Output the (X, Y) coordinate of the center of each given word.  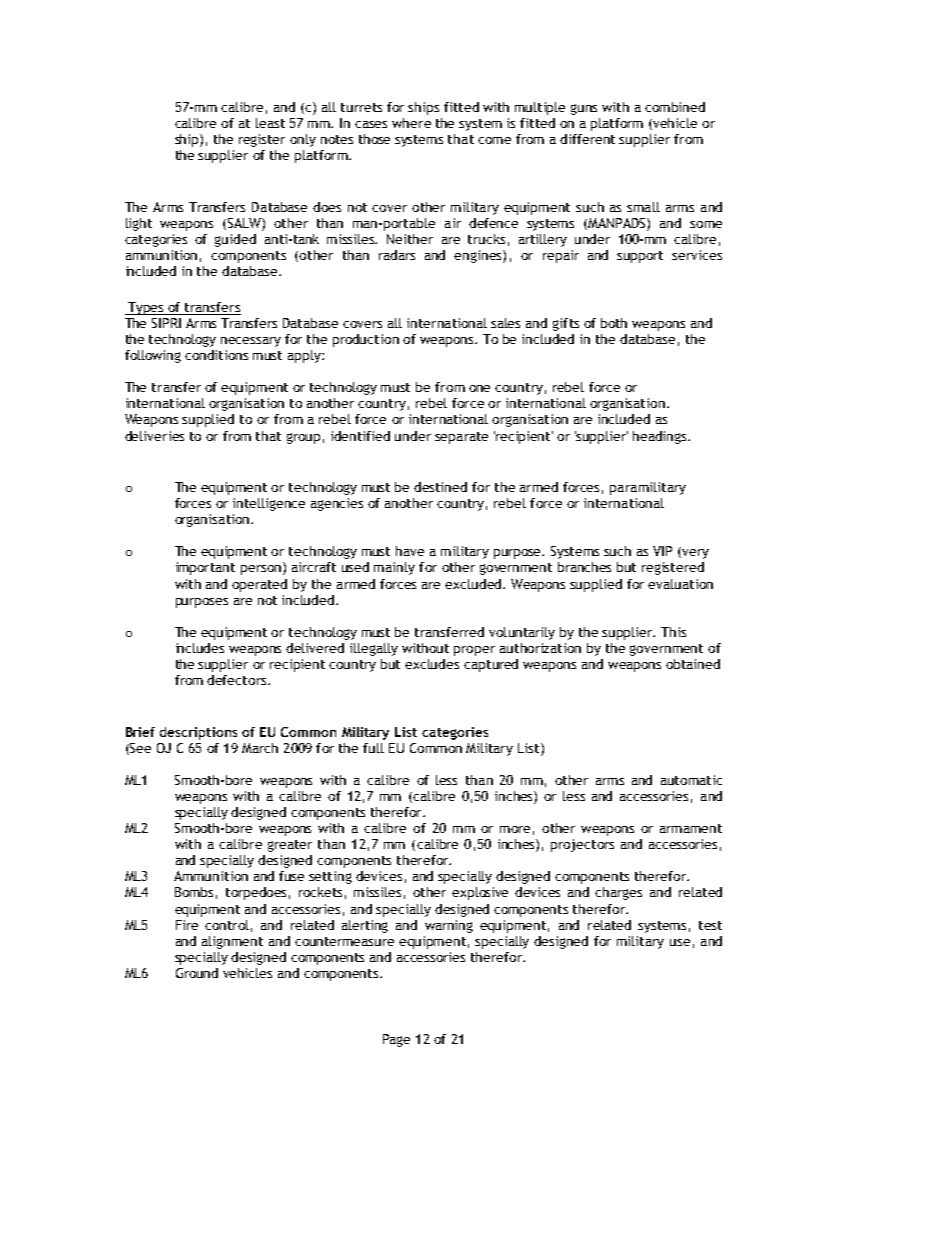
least (270, 123)
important (205, 568)
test (710, 925)
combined (675, 107)
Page (396, 1040)
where (411, 123)
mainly (394, 568)
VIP (662, 551)
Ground (197, 973)
